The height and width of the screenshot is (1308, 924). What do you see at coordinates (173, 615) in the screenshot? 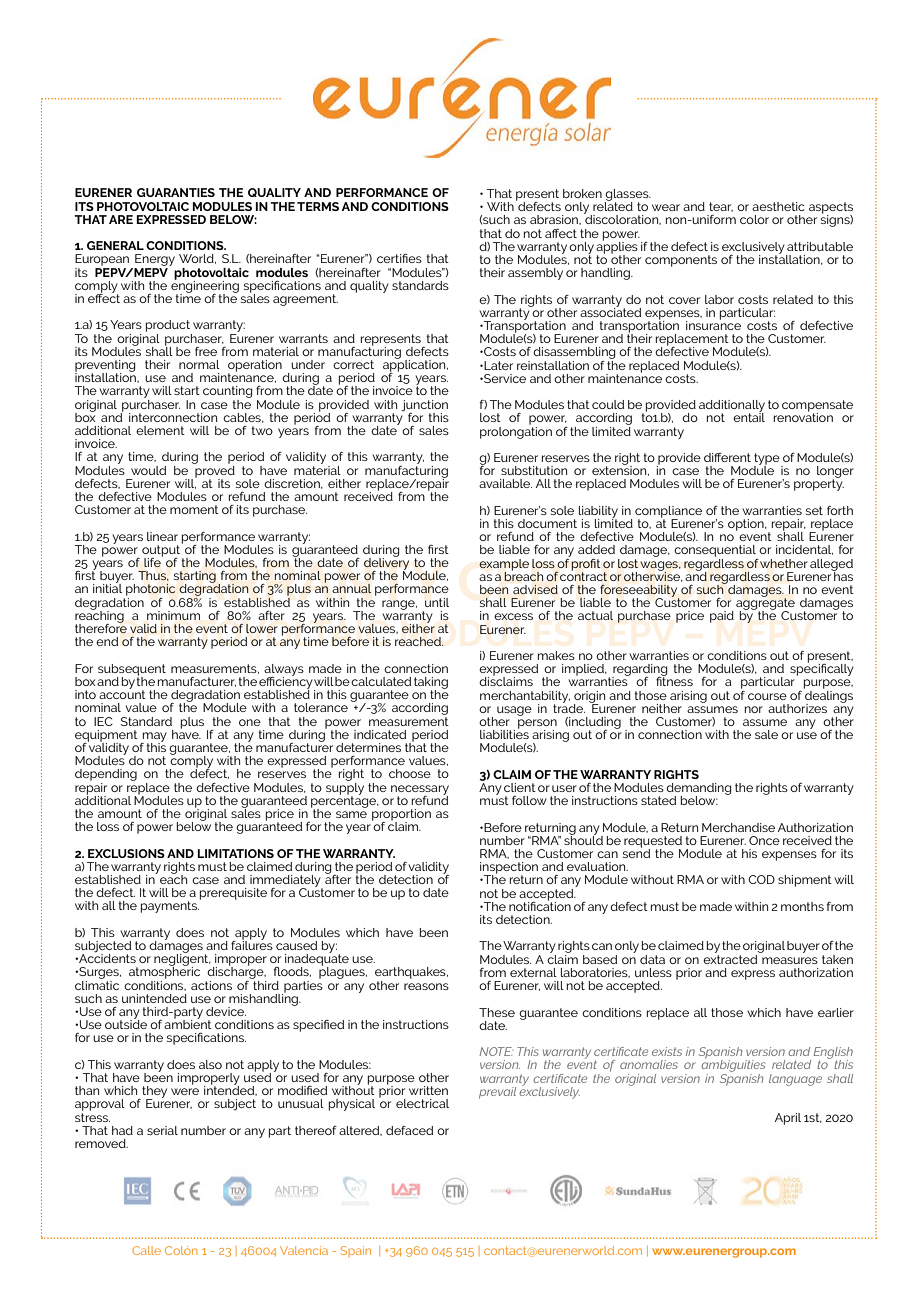
I see `minimum` at bounding box center [173, 615].
